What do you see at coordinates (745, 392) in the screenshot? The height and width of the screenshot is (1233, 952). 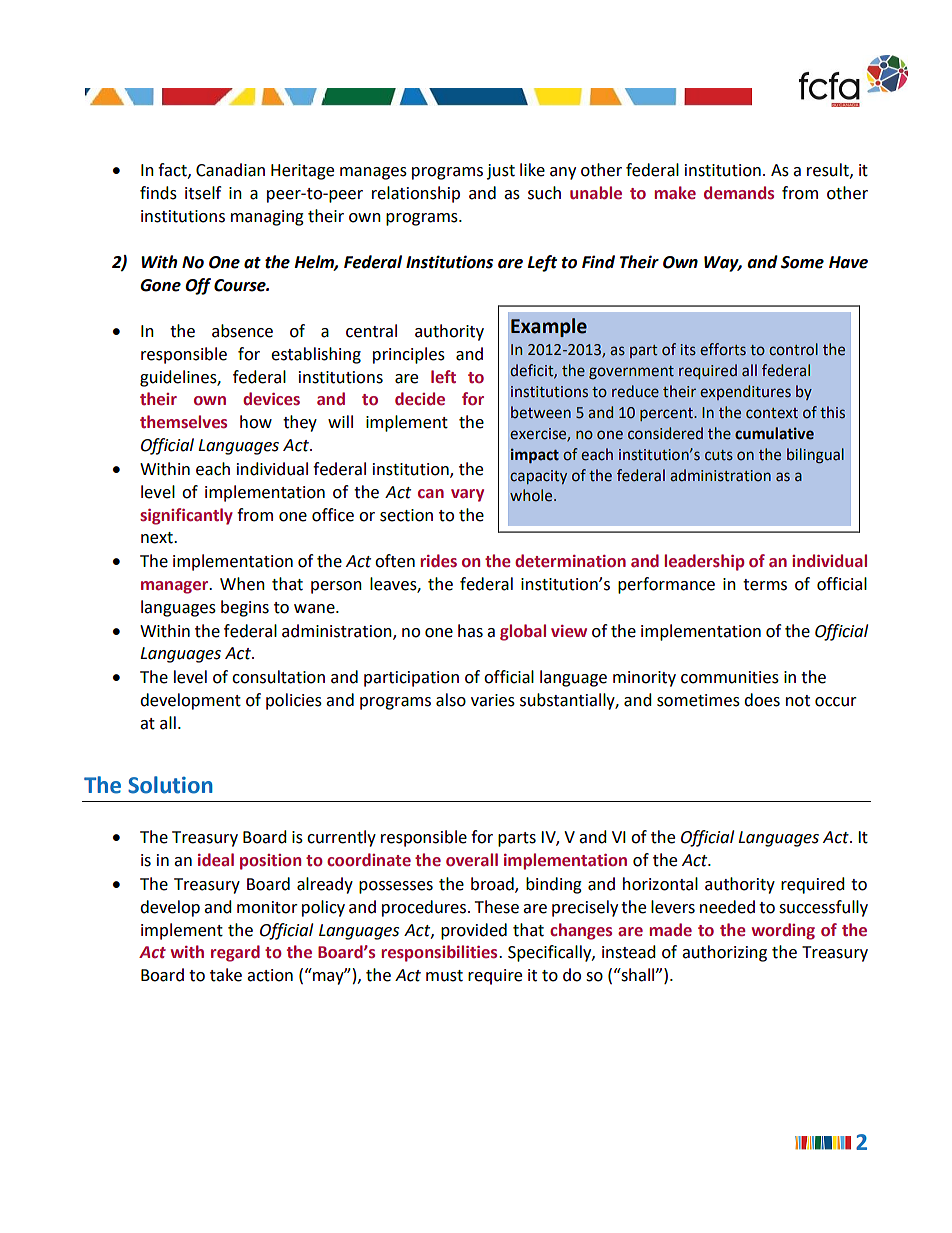 I see `expenditures` at bounding box center [745, 392].
